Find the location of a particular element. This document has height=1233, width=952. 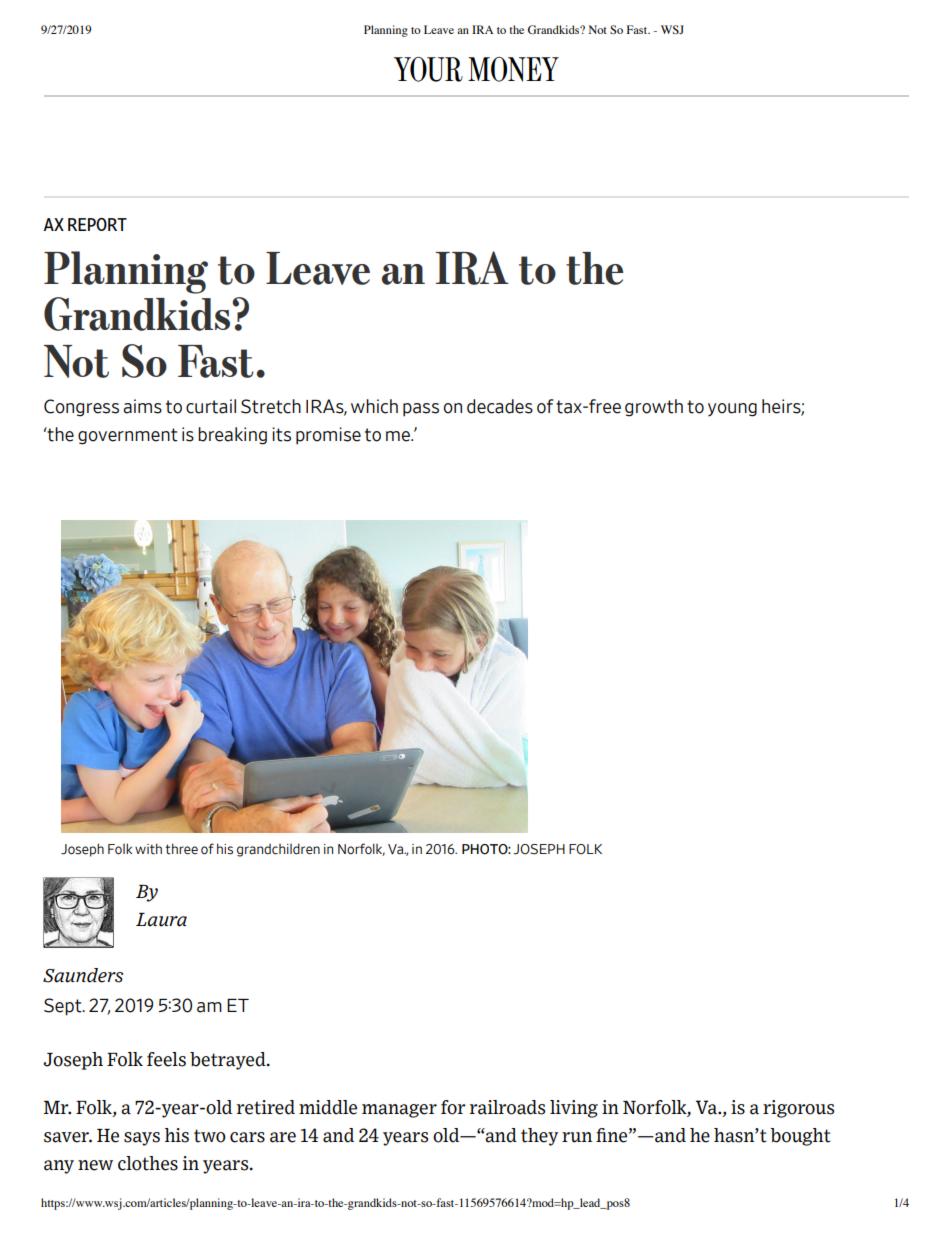

REPORT is located at coordinates (97, 224).
